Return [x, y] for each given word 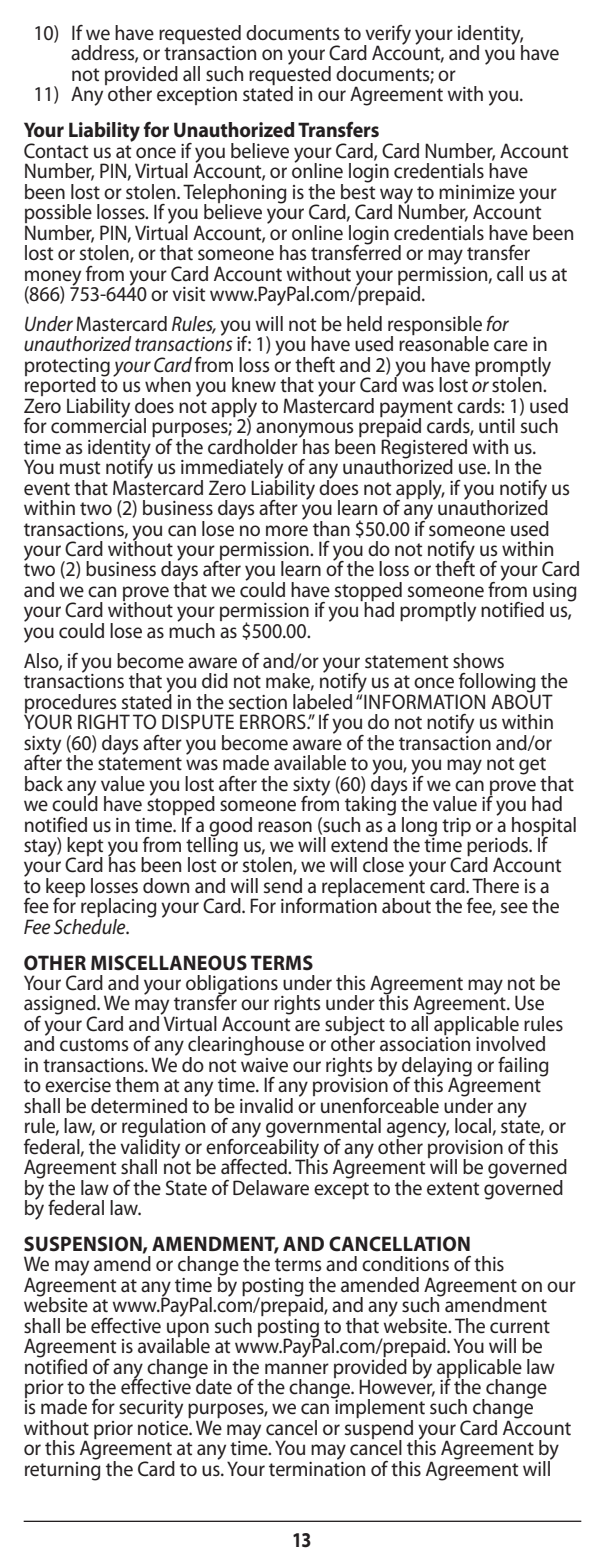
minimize [477, 192]
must [80, 468]
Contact [56, 151]
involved [510, 1044]
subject [355, 1027]
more [287, 531]
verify [387, 36]
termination [317, 1468]
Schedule [91, 925]
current [520, 1327]
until [497, 426]
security [151, 1411]
